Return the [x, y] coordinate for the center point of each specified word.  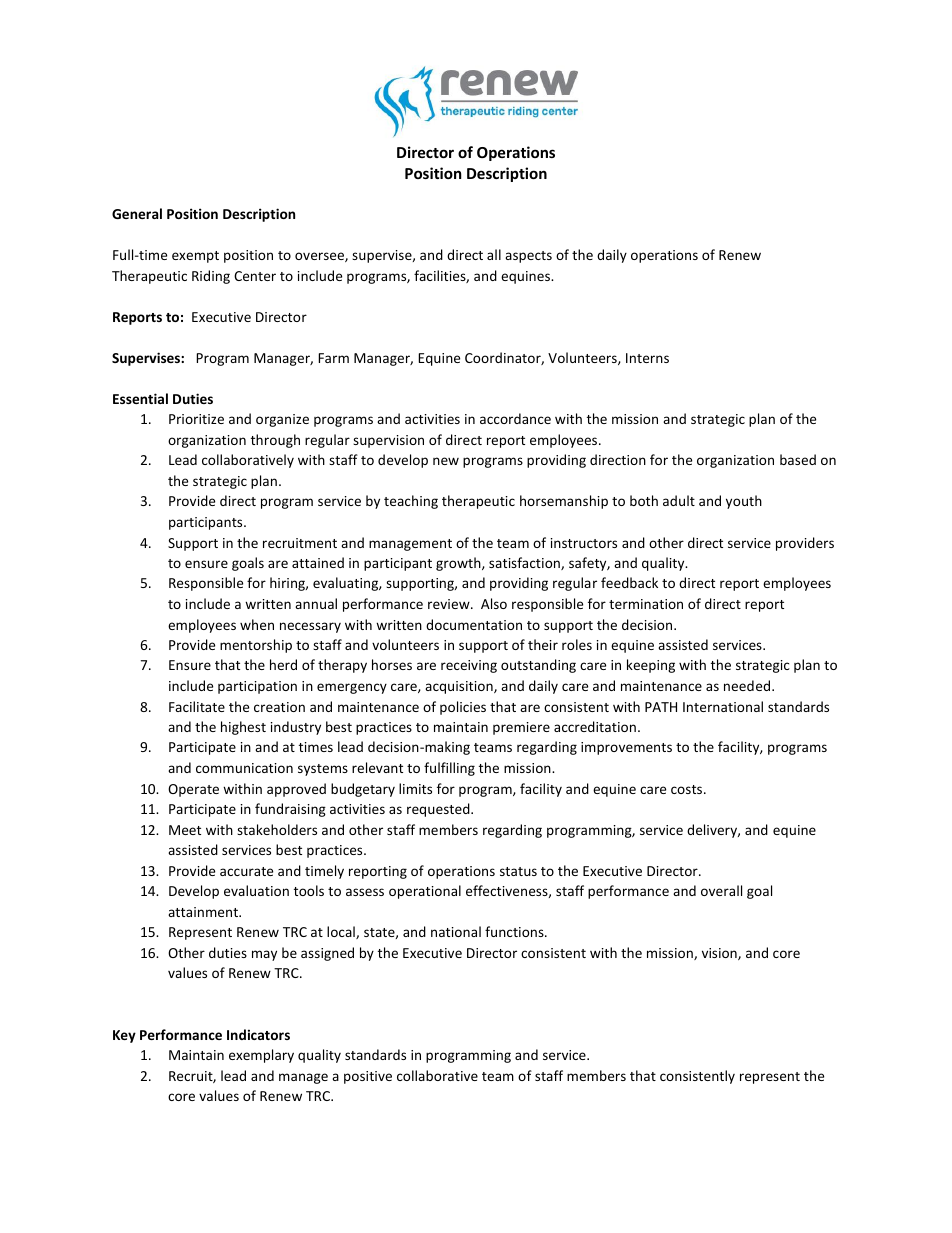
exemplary [261, 1056]
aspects [528, 257]
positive [368, 1077]
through [275, 441]
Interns [647, 358]
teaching [411, 502]
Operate [193, 790]
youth [744, 502]
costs [688, 789]
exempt [195, 257]
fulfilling [449, 769]
